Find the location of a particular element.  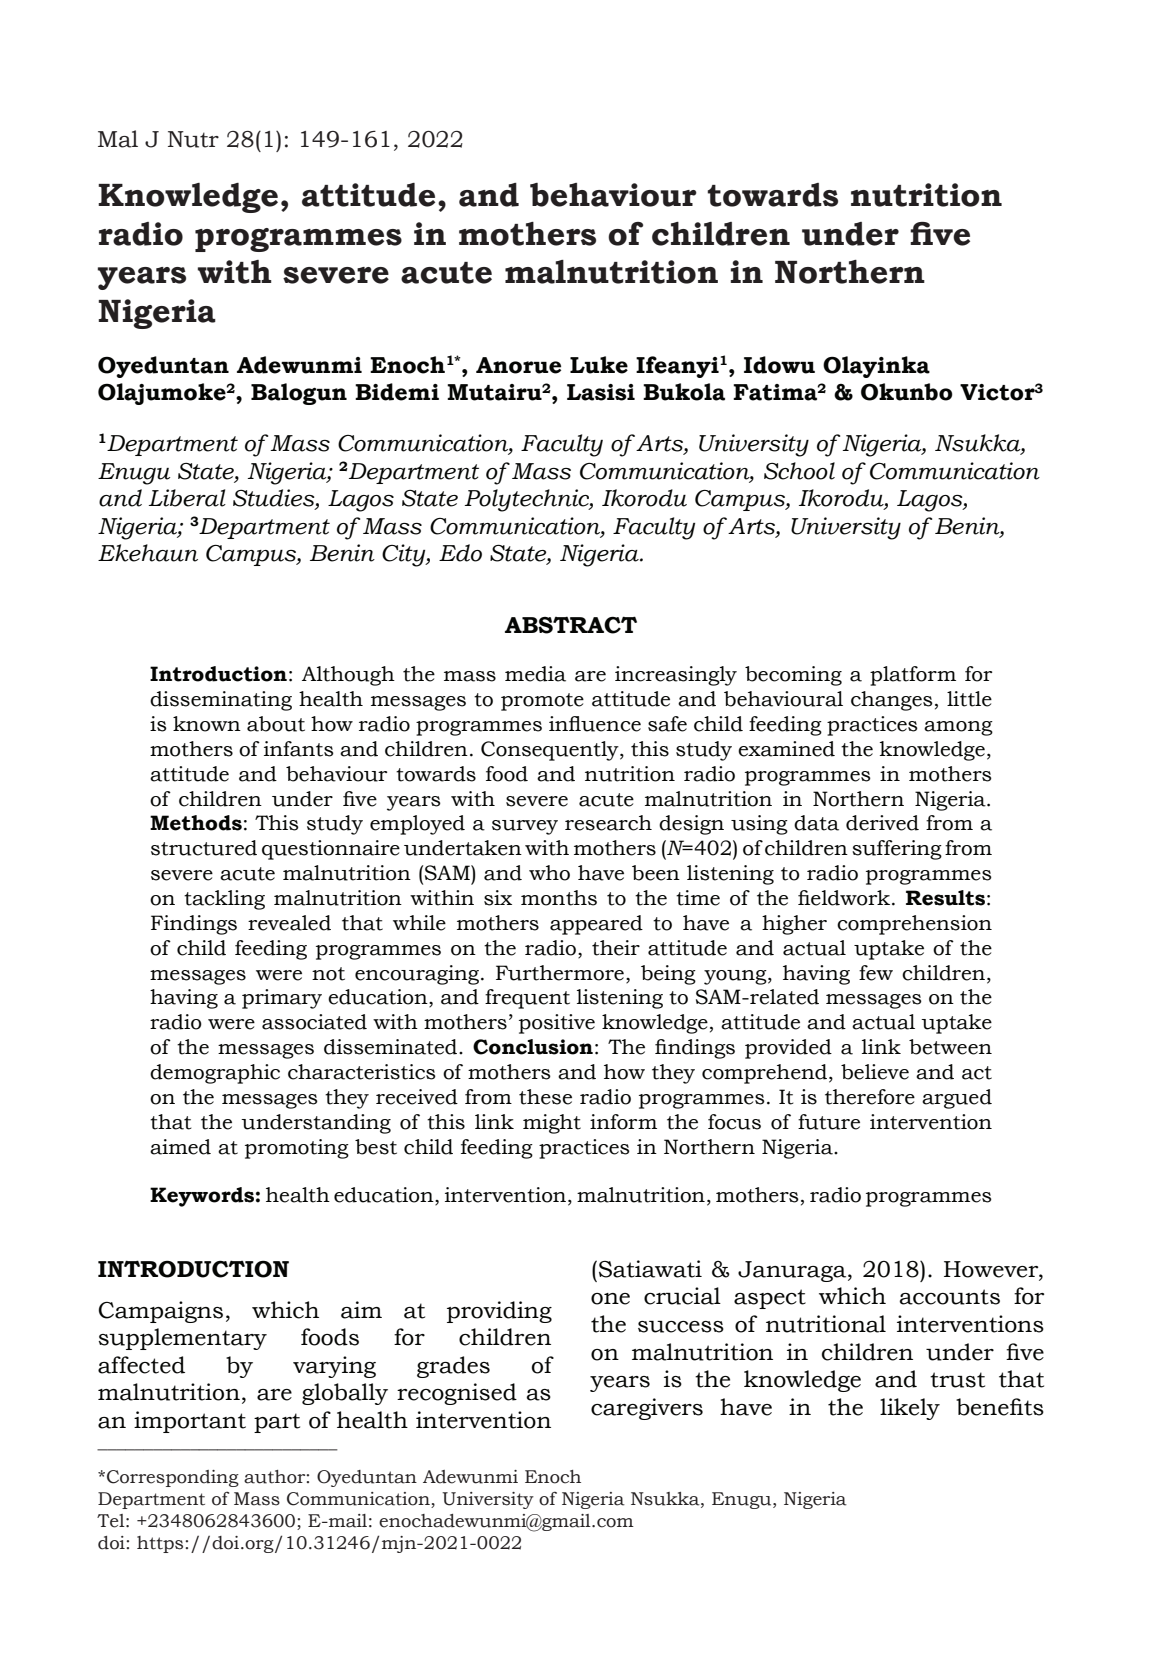

Liberal is located at coordinates (187, 498).
